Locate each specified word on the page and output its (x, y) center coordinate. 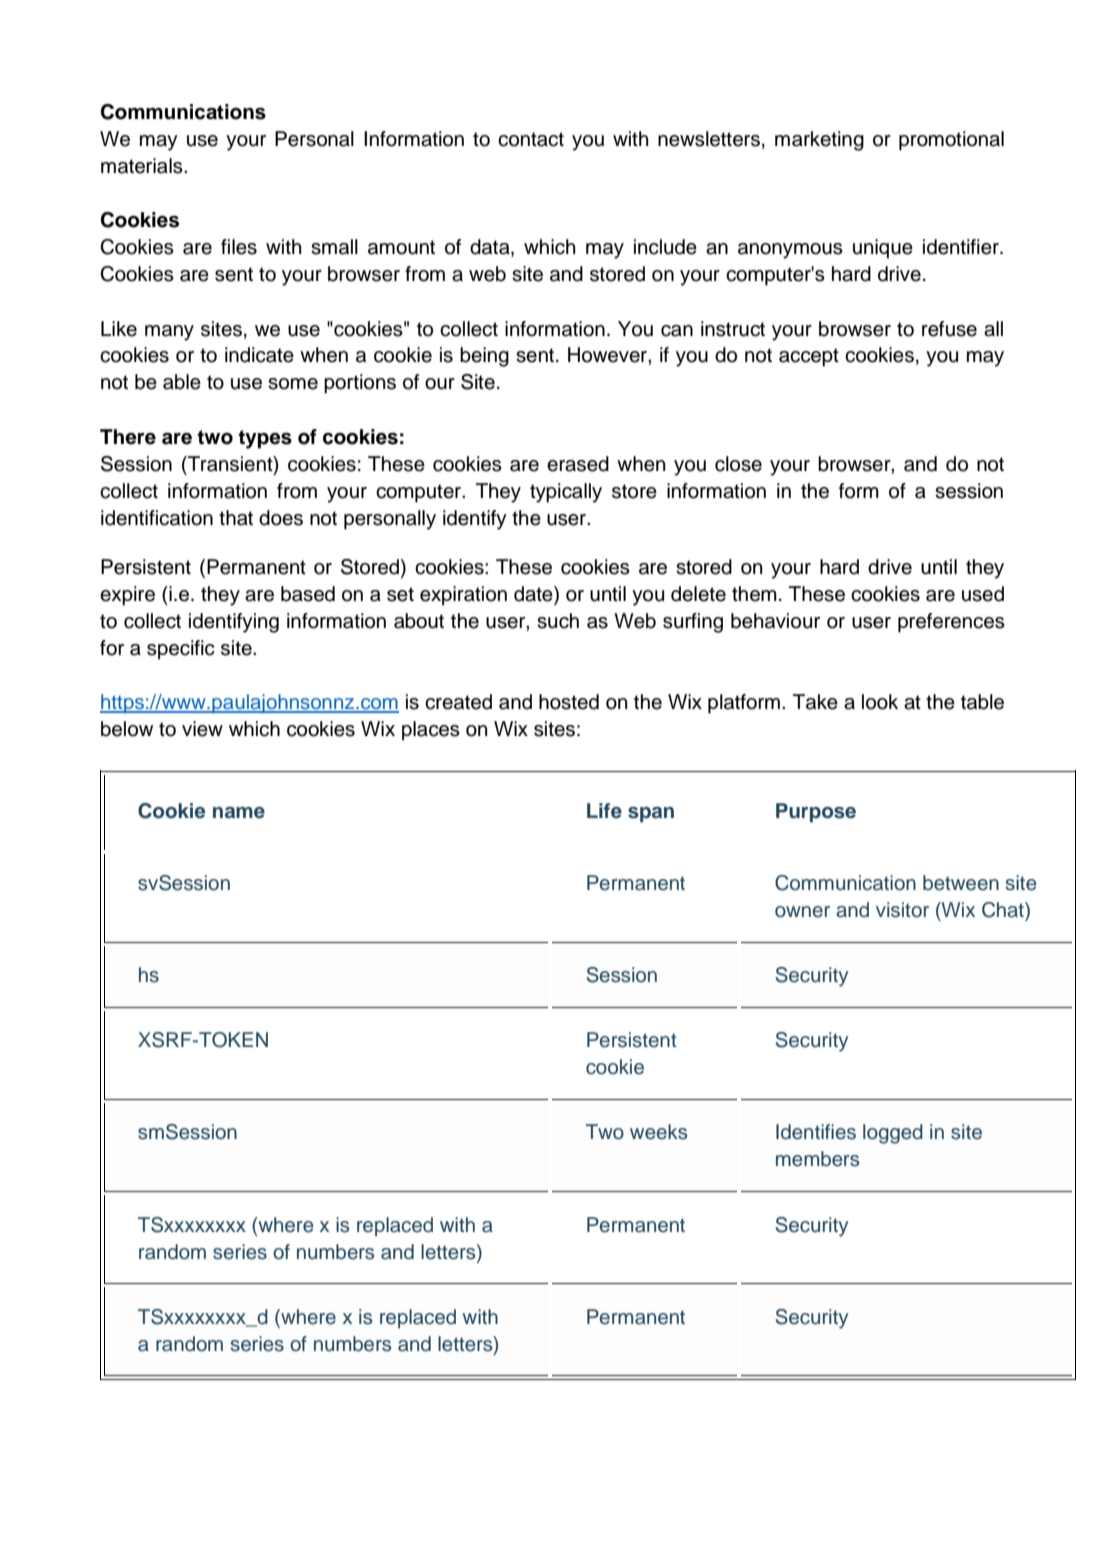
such (558, 621)
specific (181, 650)
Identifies (816, 1132)
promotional (951, 141)
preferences (951, 623)
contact (531, 139)
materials (143, 166)
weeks (658, 1132)
